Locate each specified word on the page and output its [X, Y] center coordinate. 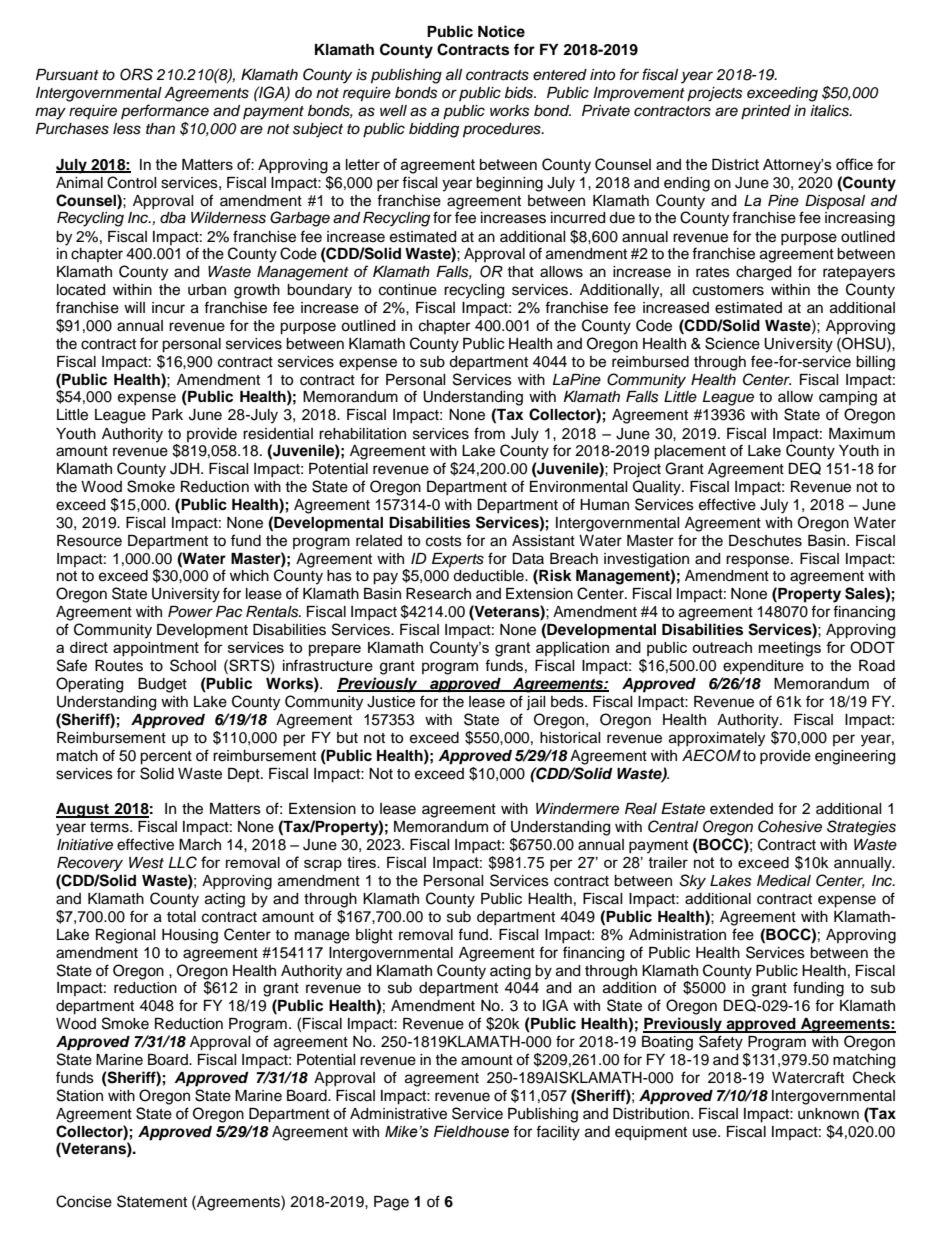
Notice [501, 31]
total [181, 917]
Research [438, 594]
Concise [84, 1201]
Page [391, 1203]
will [134, 307]
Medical [784, 881]
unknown [828, 1114]
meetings [790, 649]
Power [190, 612]
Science [732, 343]
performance [165, 111]
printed [766, 112]
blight [374, 936]
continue [408, 290]
